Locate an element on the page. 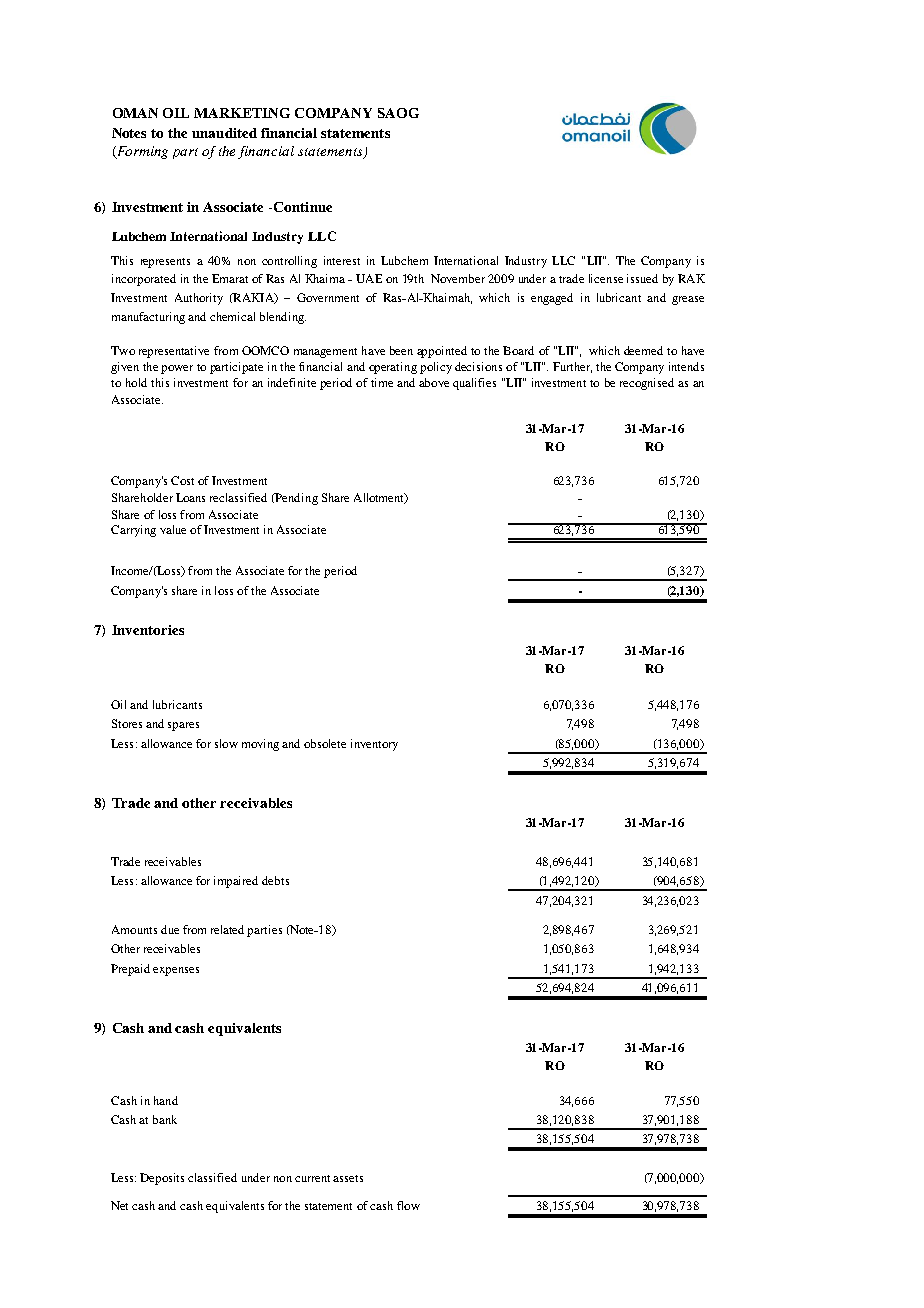 Image resolution: width=924 pixels, height=1308 pixels. Cost is located at coordinates (182, 480).
